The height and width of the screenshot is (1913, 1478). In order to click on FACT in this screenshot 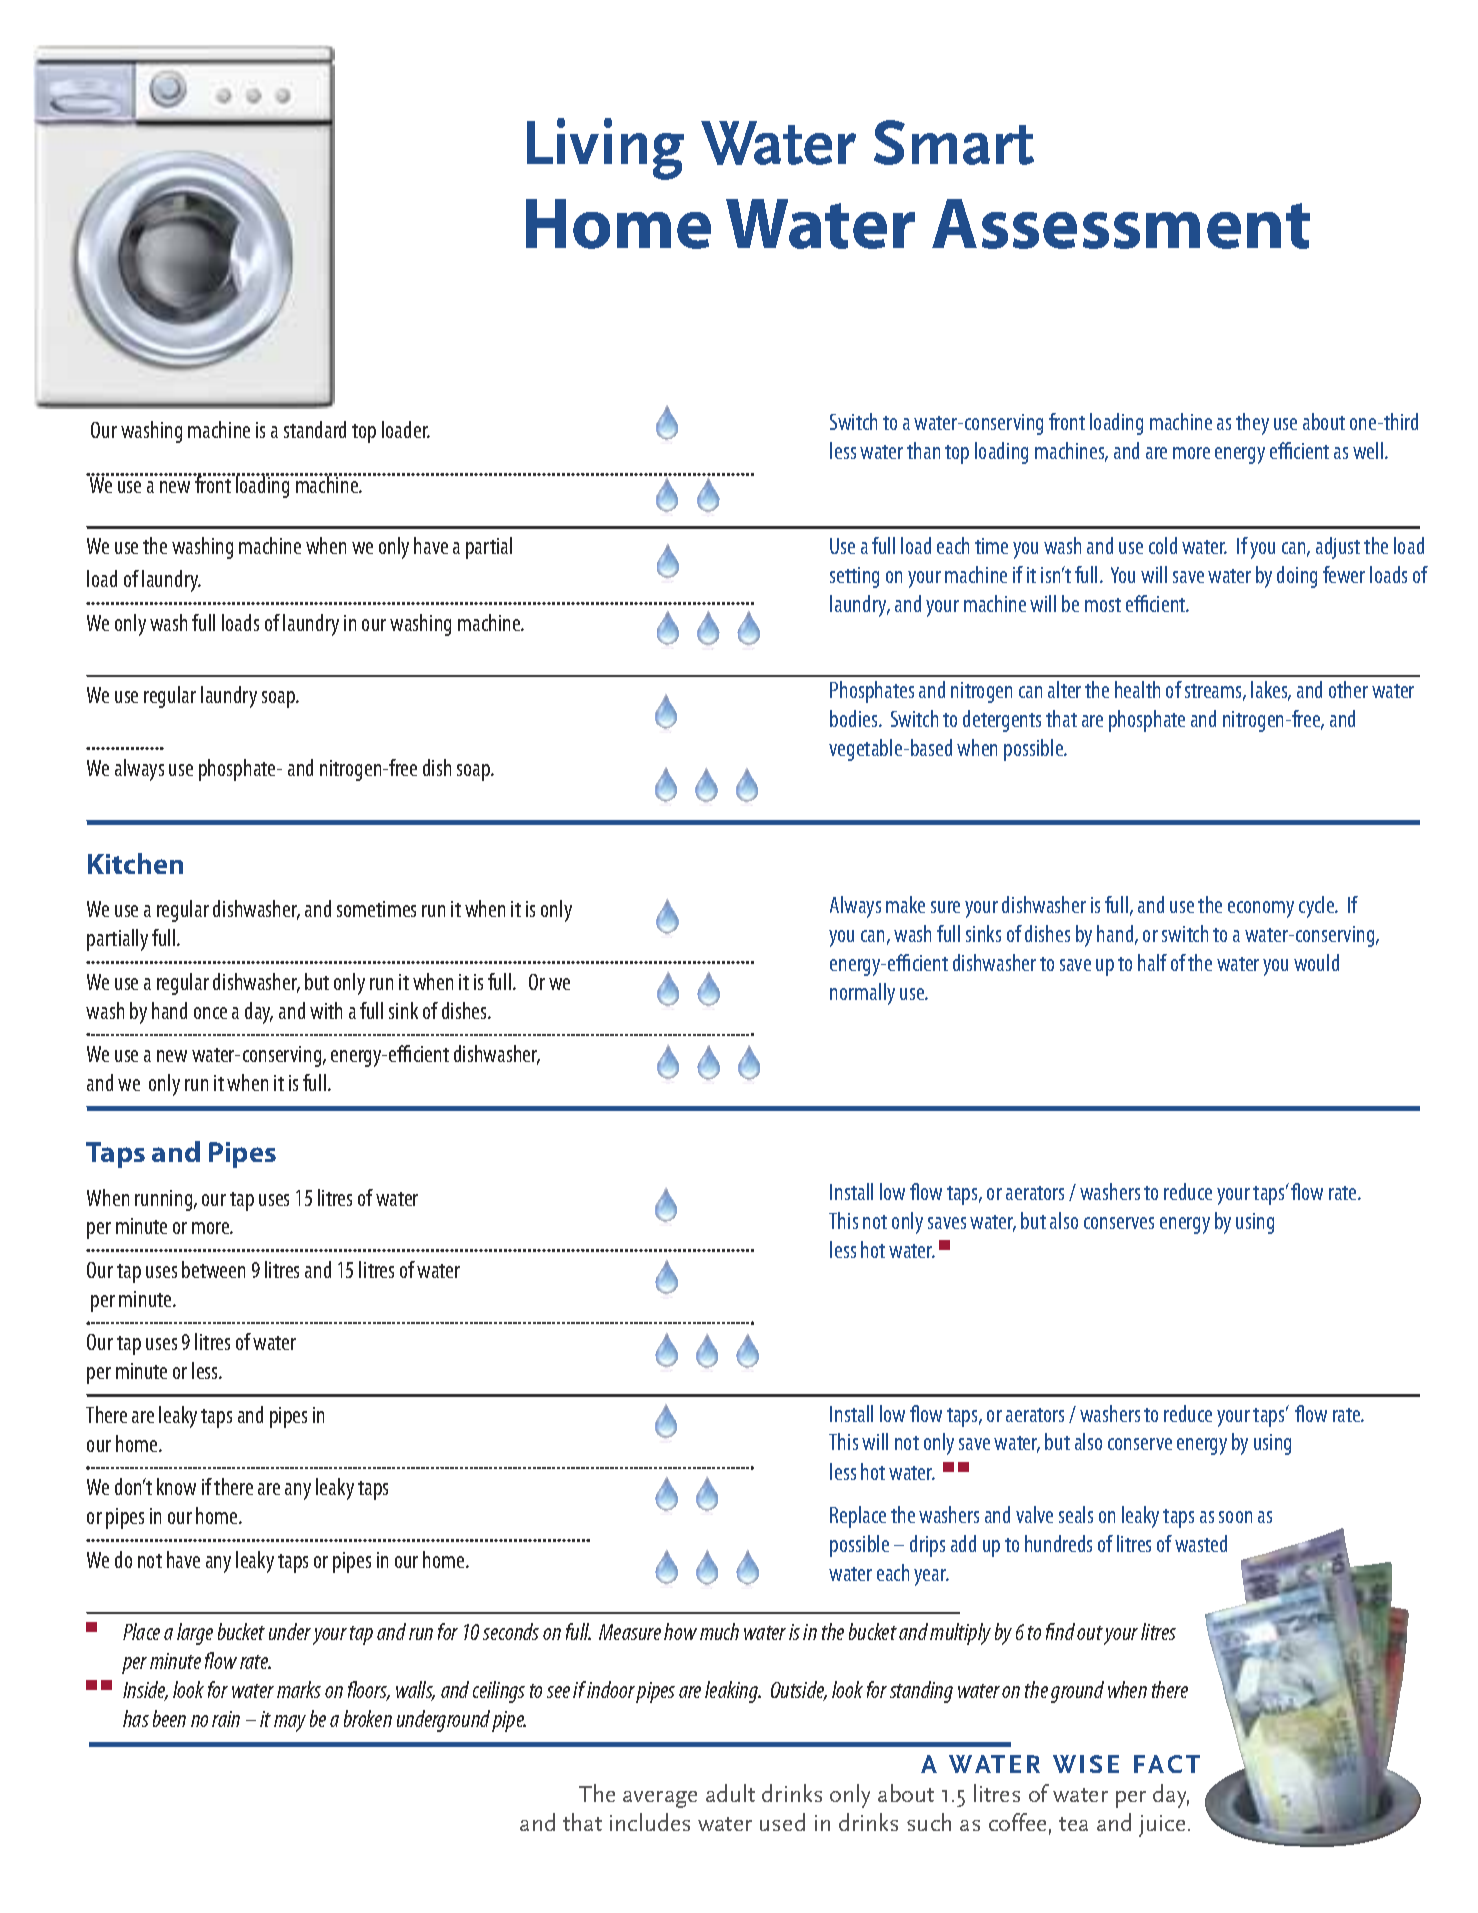, I will do `click(1167, 1764)`.
